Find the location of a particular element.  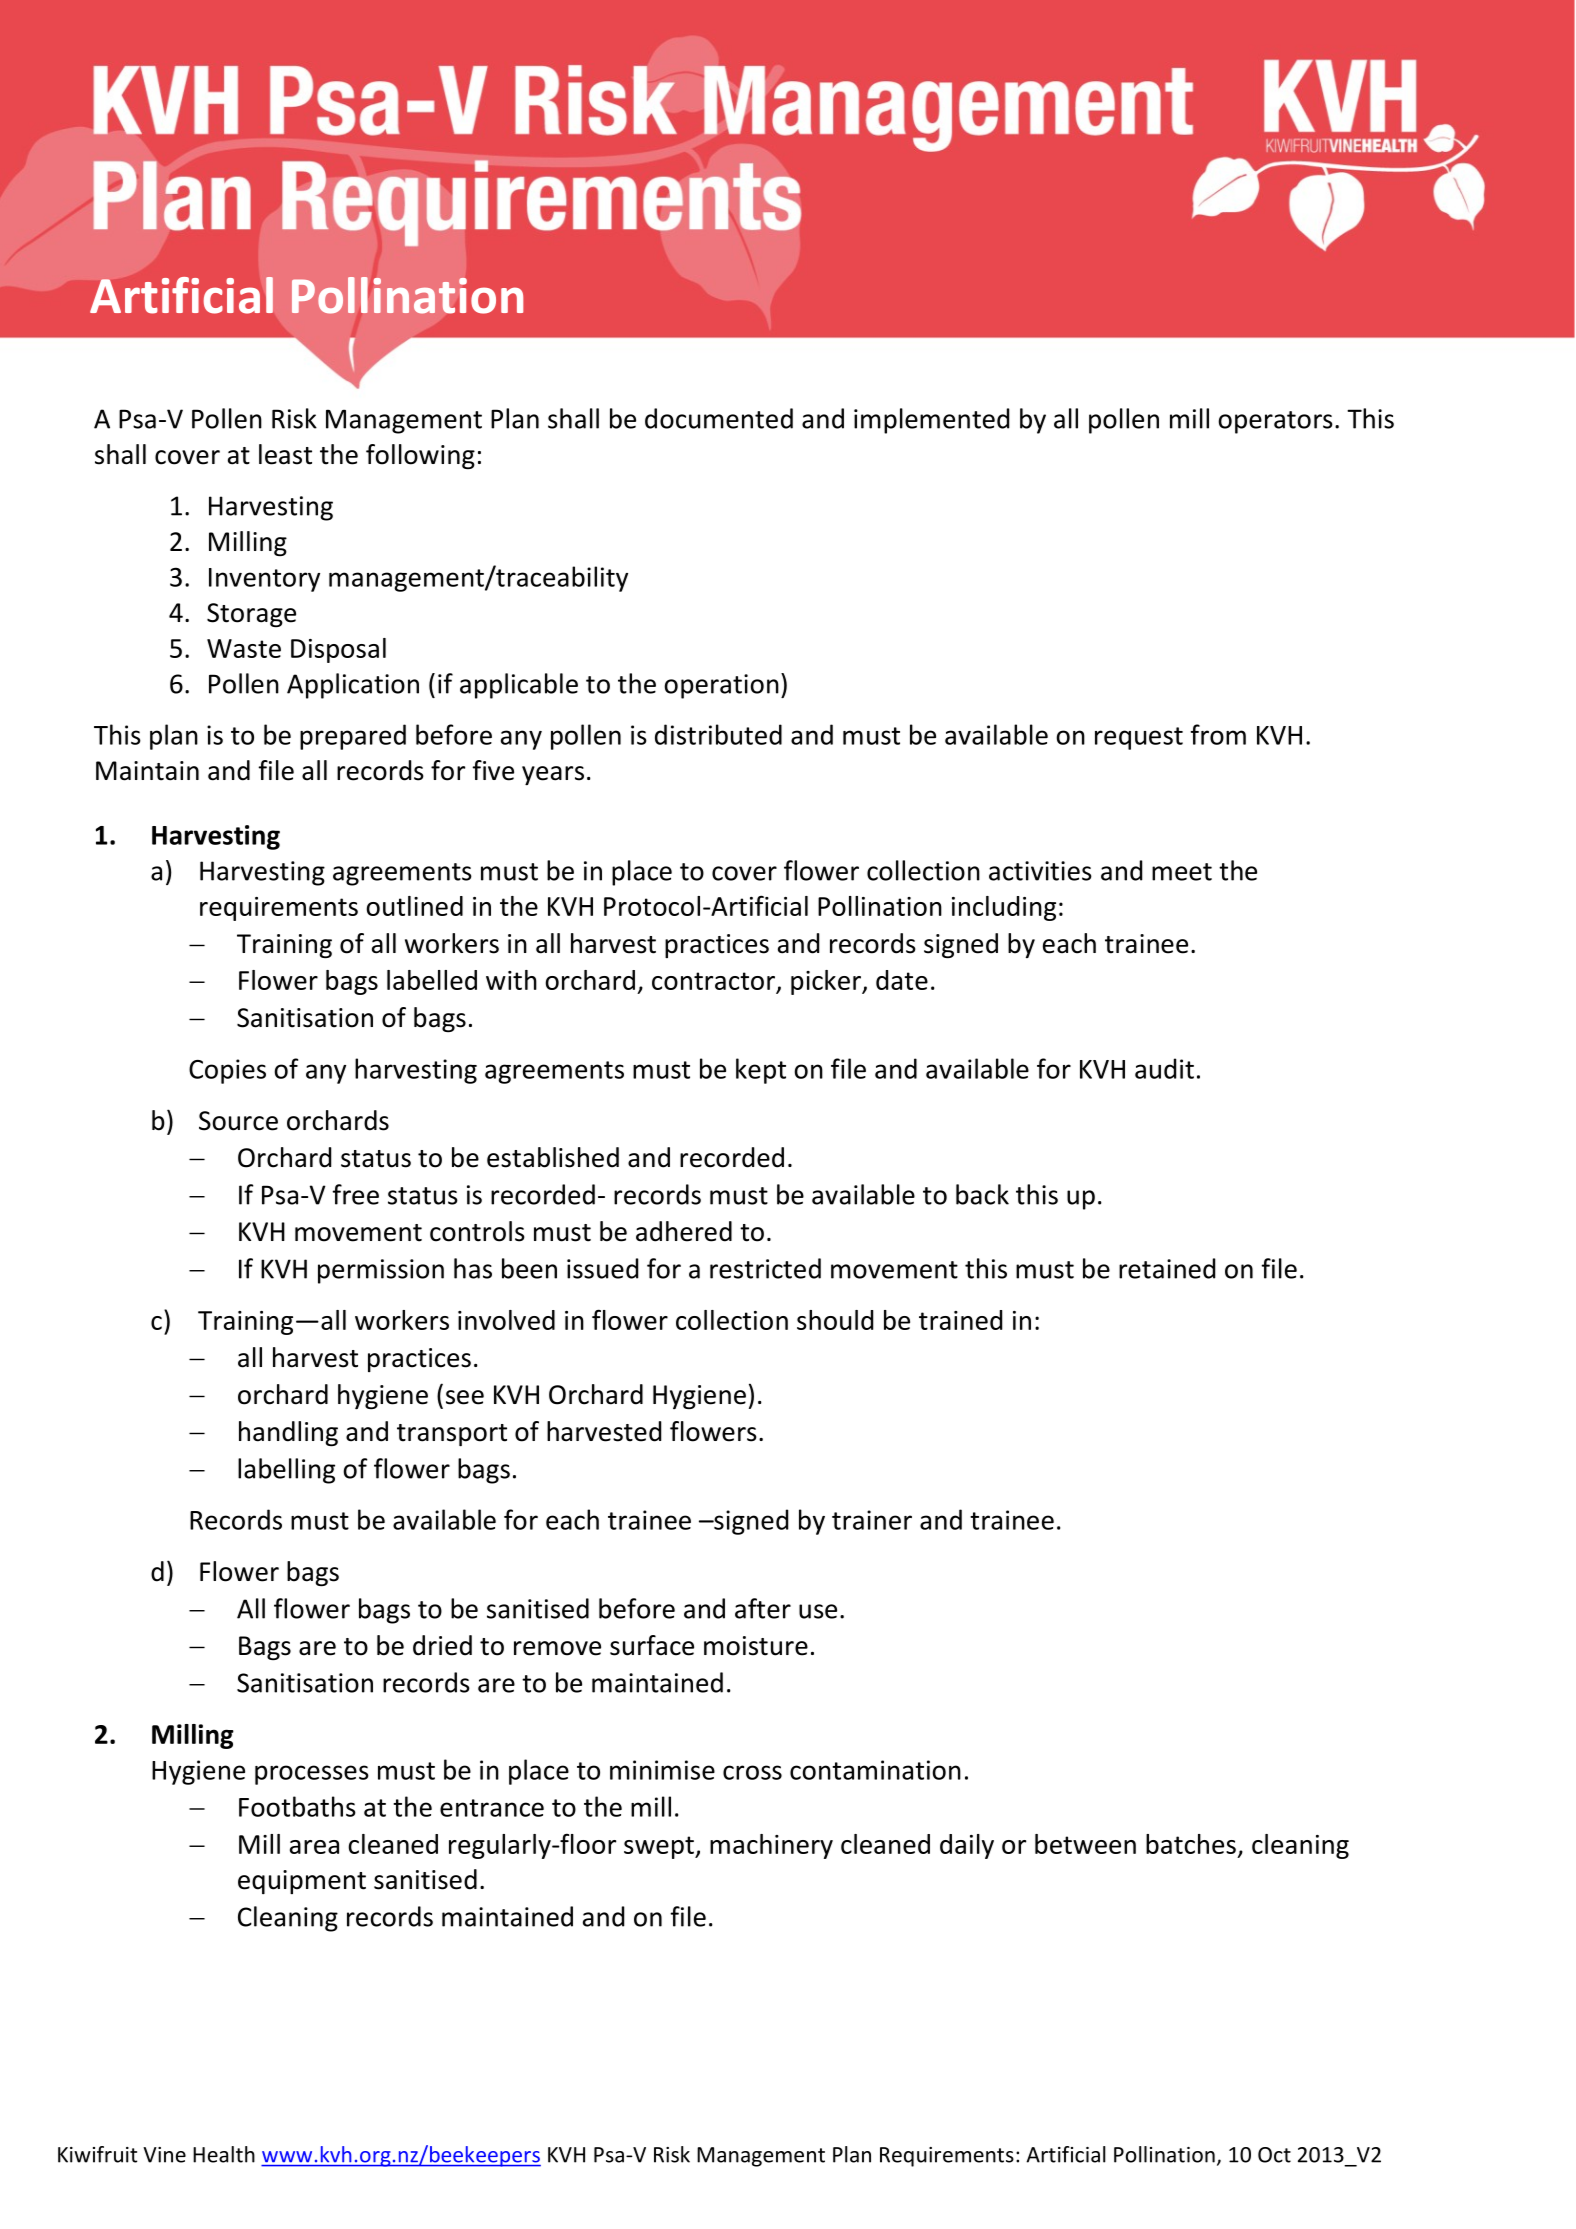

documented is located at coordinates (719, 418).
